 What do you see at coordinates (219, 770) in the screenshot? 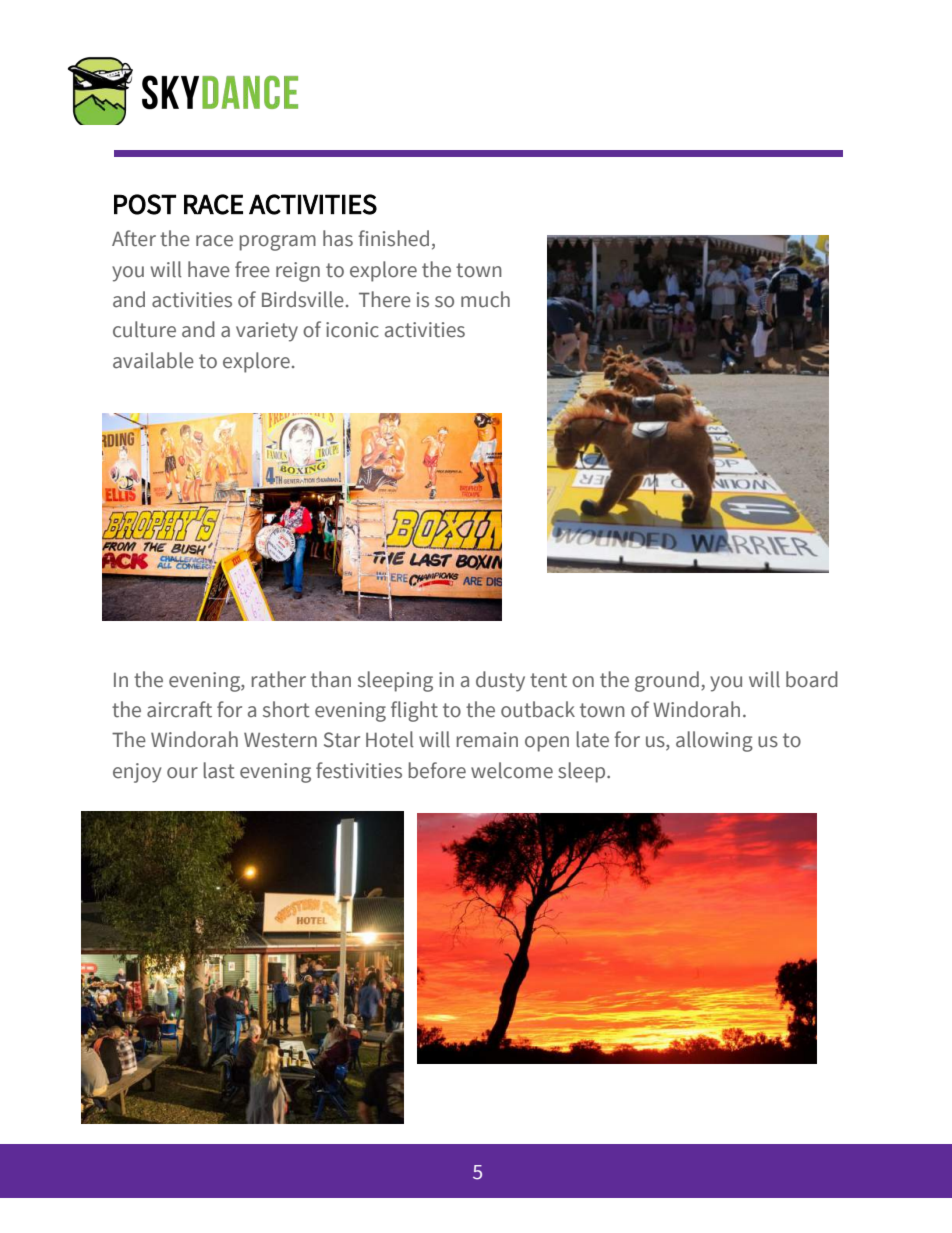
I see `last` at bounding box center [219, 770].
